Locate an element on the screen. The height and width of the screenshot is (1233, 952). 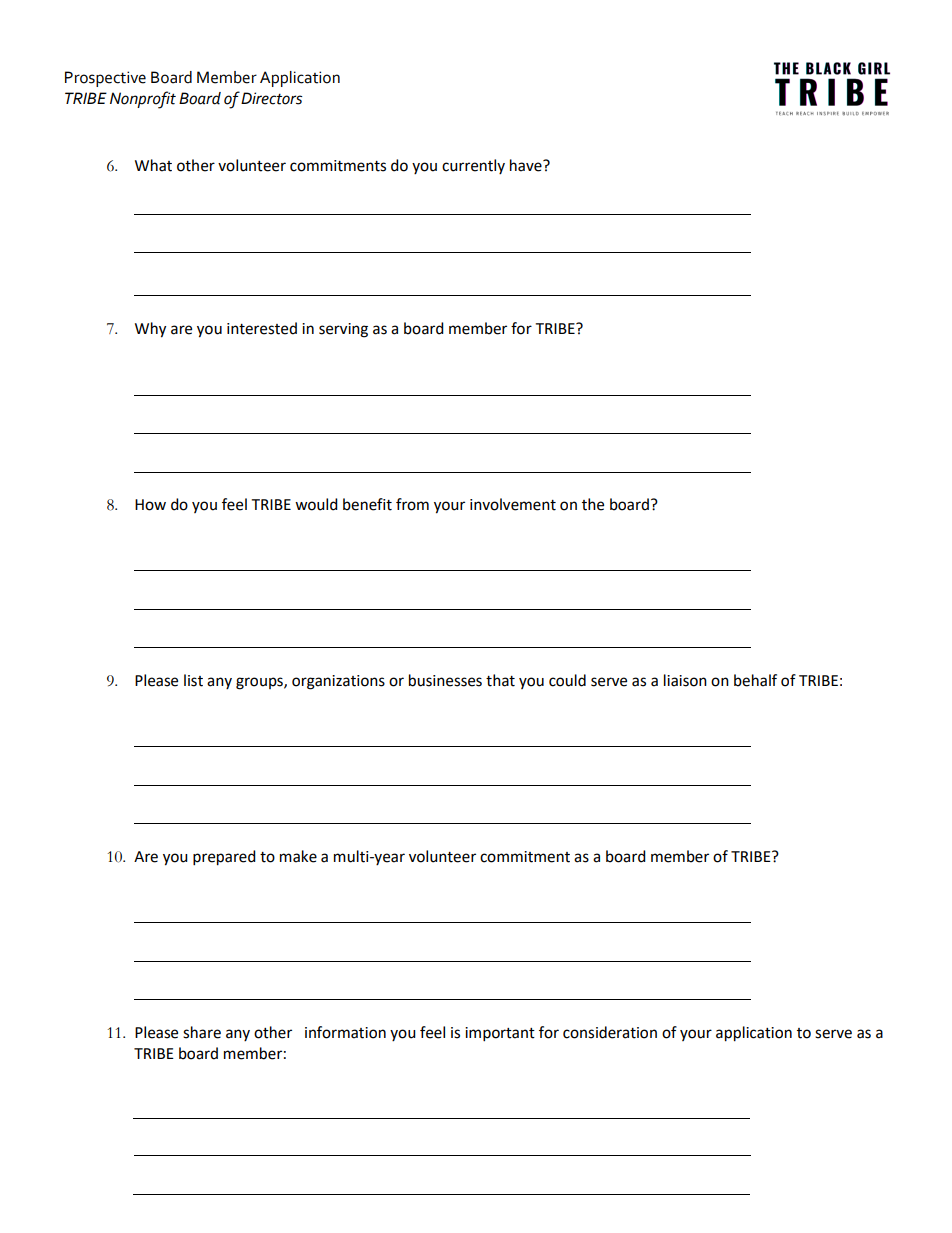
share is located at coordinates (202, 1032).
